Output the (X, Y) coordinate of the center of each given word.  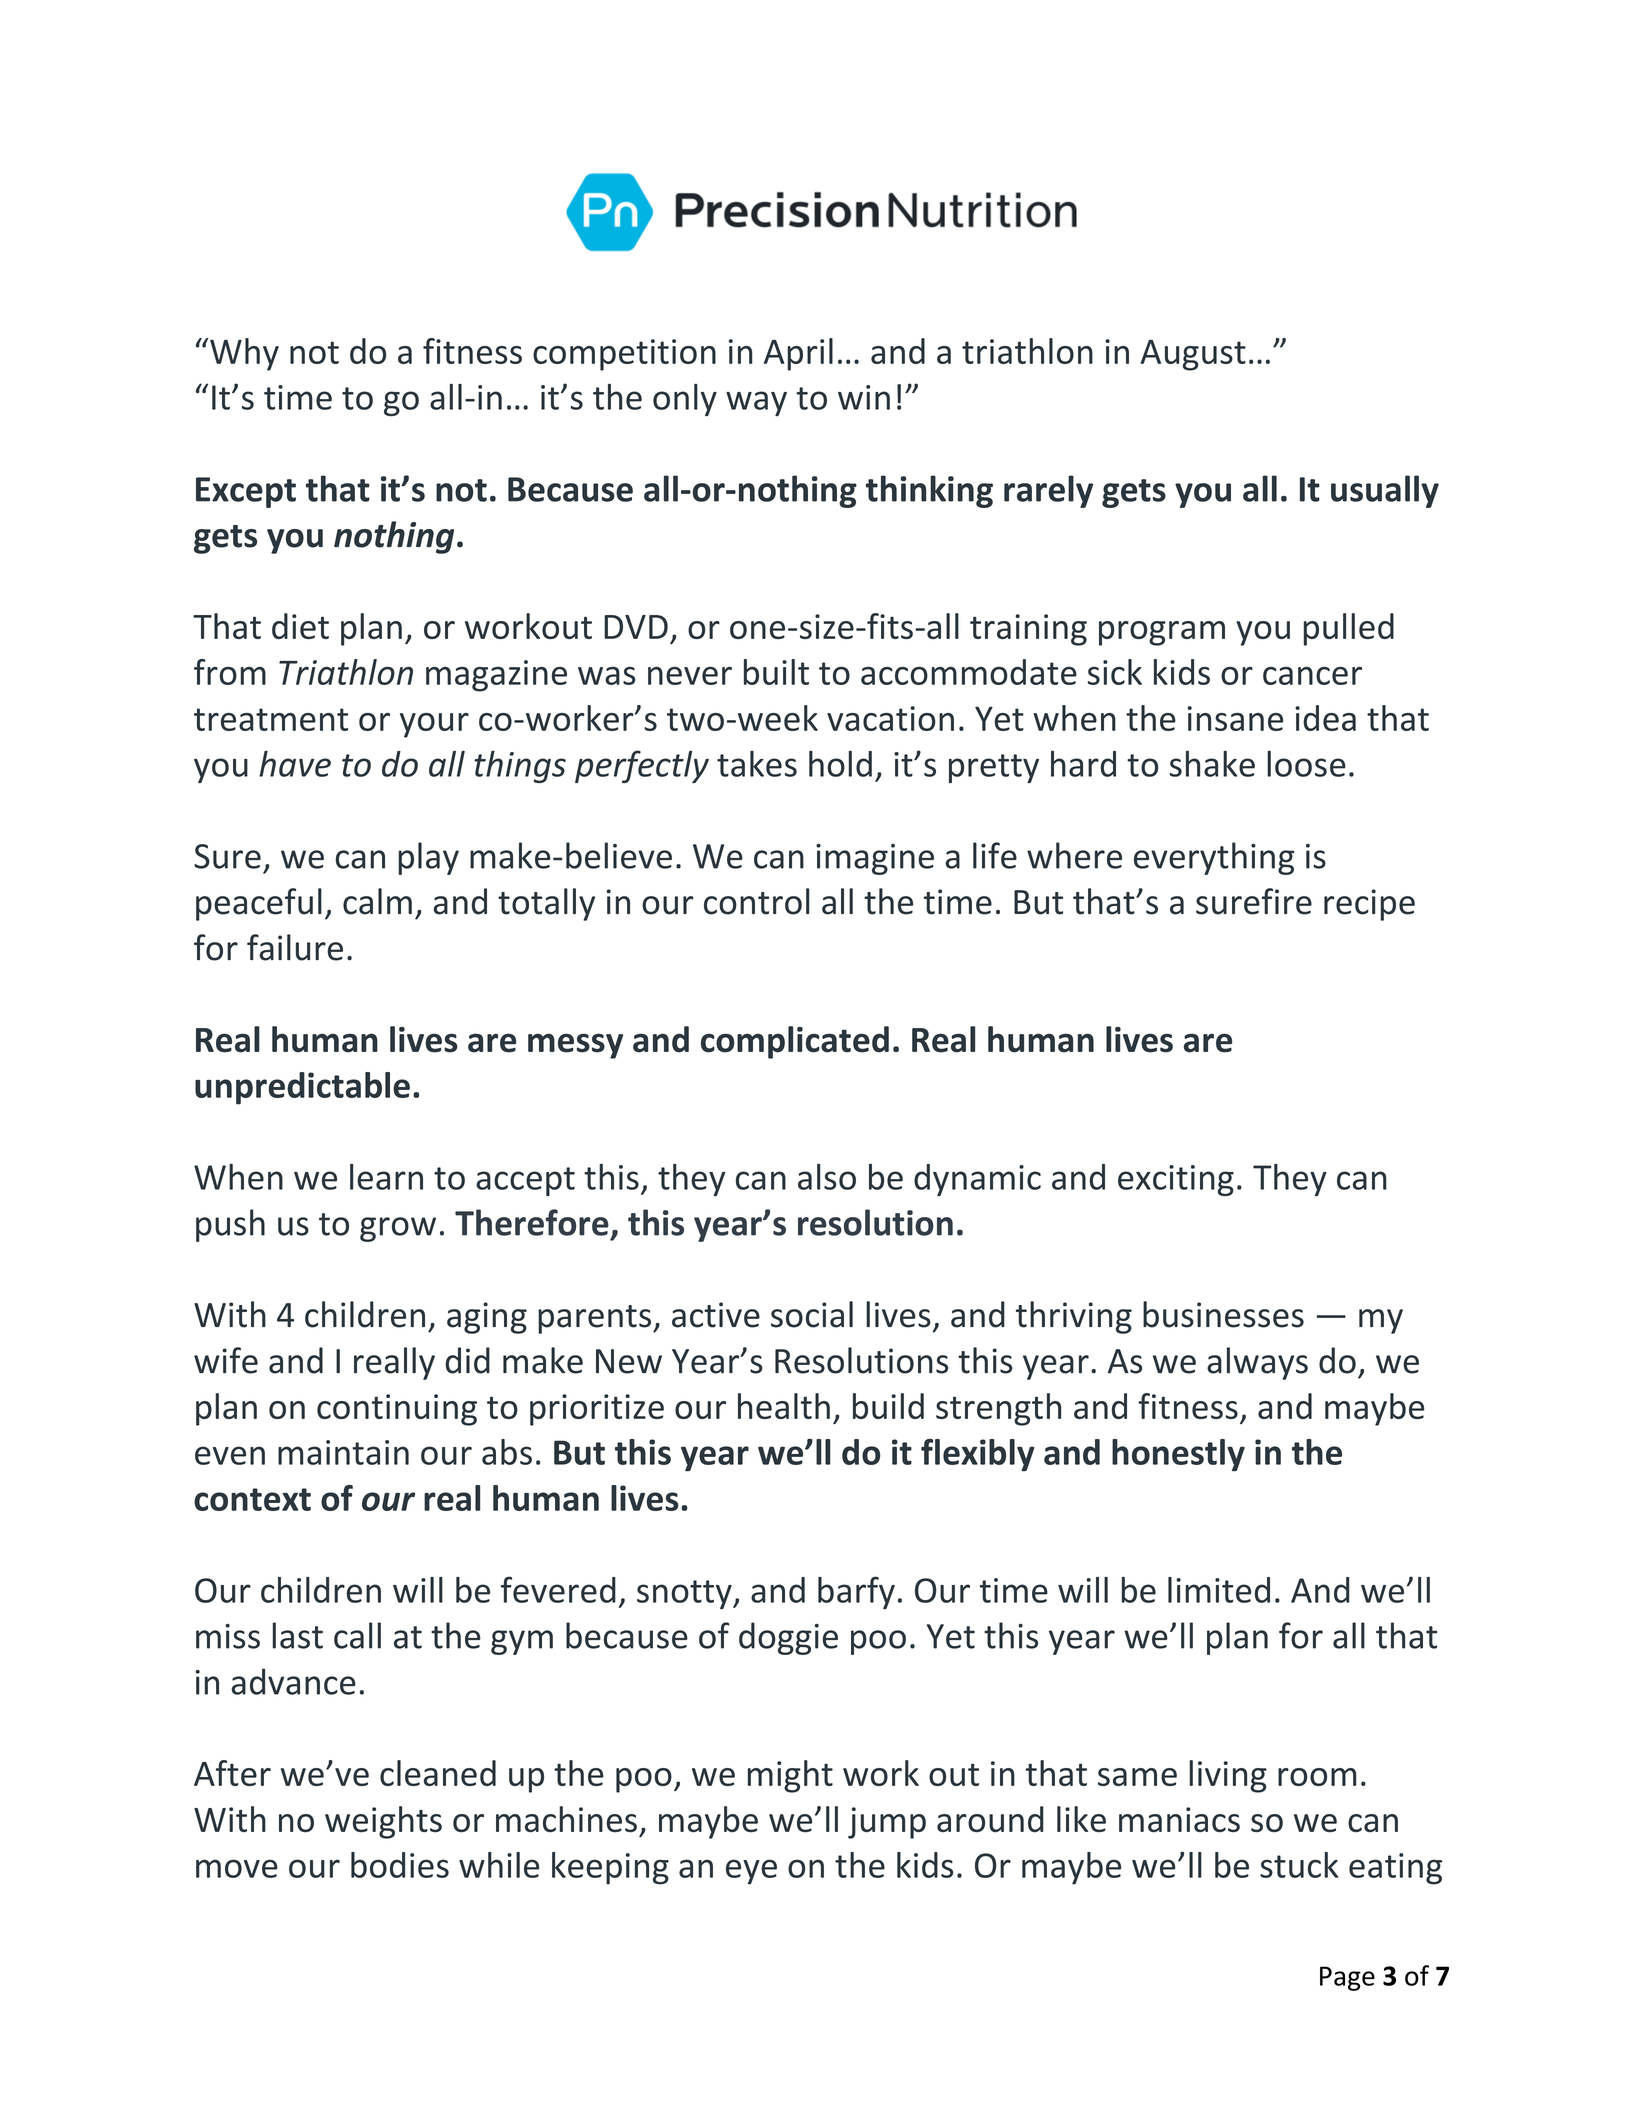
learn (386, 1177)
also (827, 1177)
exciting (1176, 1180)
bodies (400, 1865)
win (864, 397)
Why (244, 354)
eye (751, 1872)
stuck (1299, 1865)
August (1193, 355)
